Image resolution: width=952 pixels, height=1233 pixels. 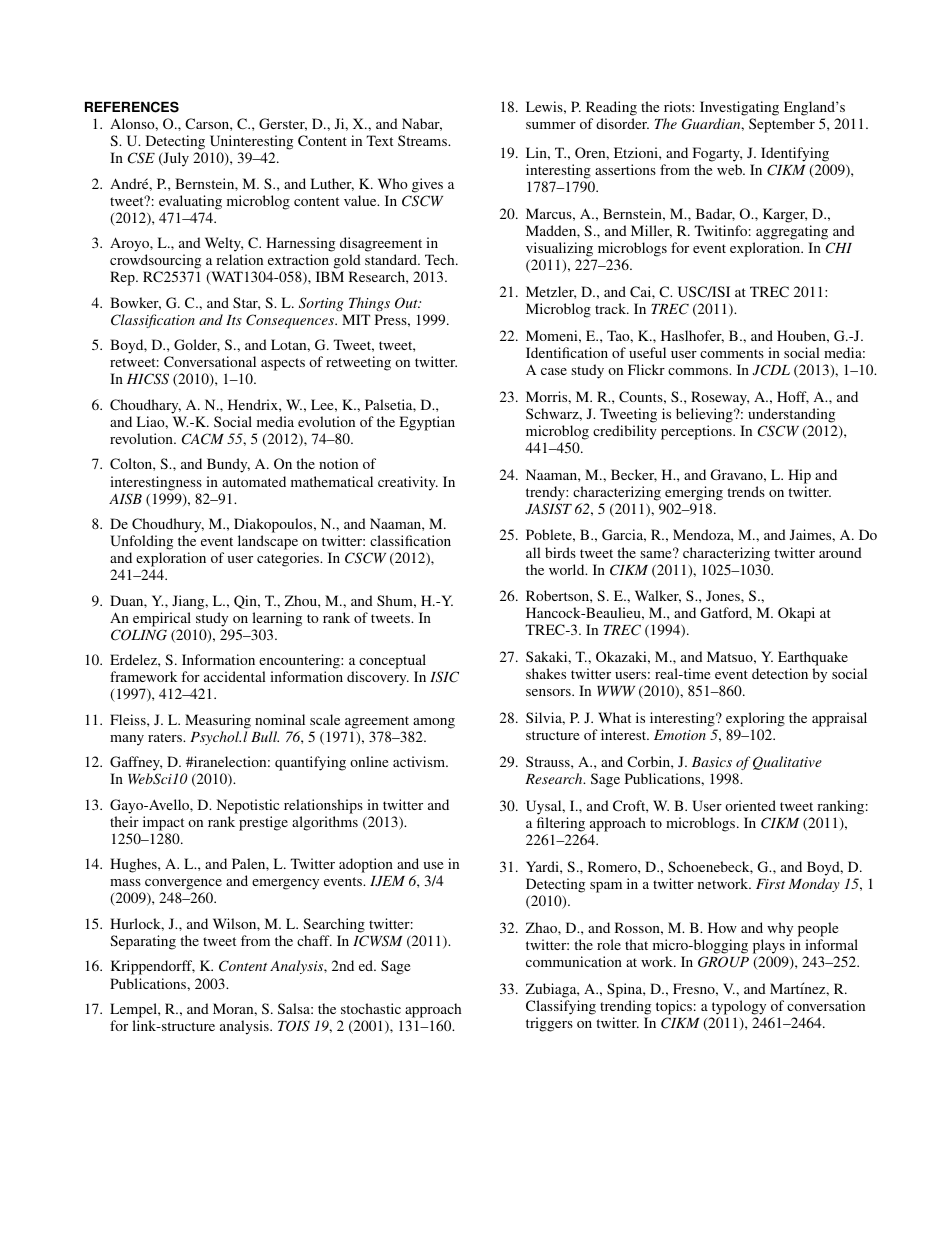 I want to click on Streams, so click(x=423, y=140).
